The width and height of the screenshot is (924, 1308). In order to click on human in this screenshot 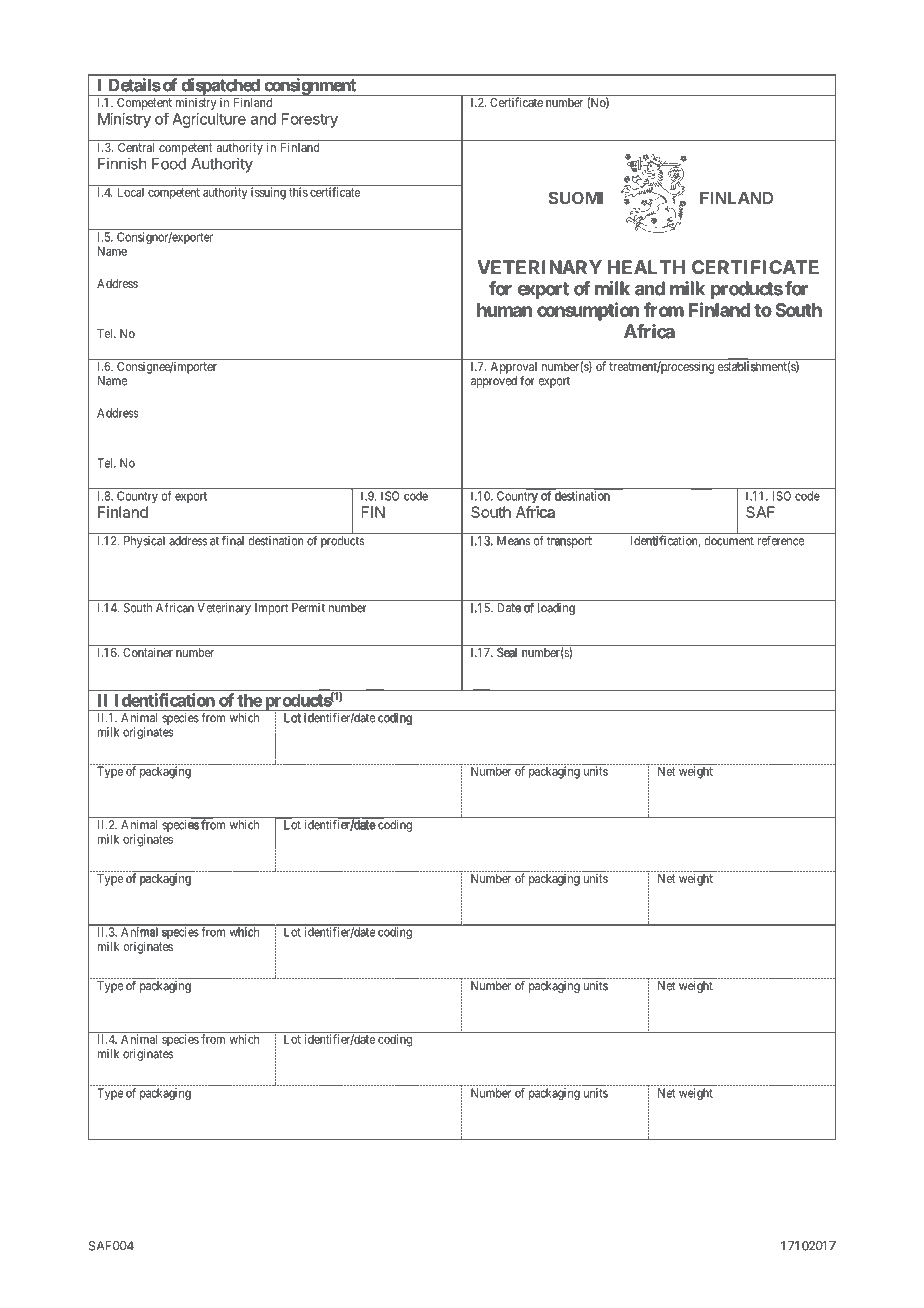, I will do `click(504, 310)`.
